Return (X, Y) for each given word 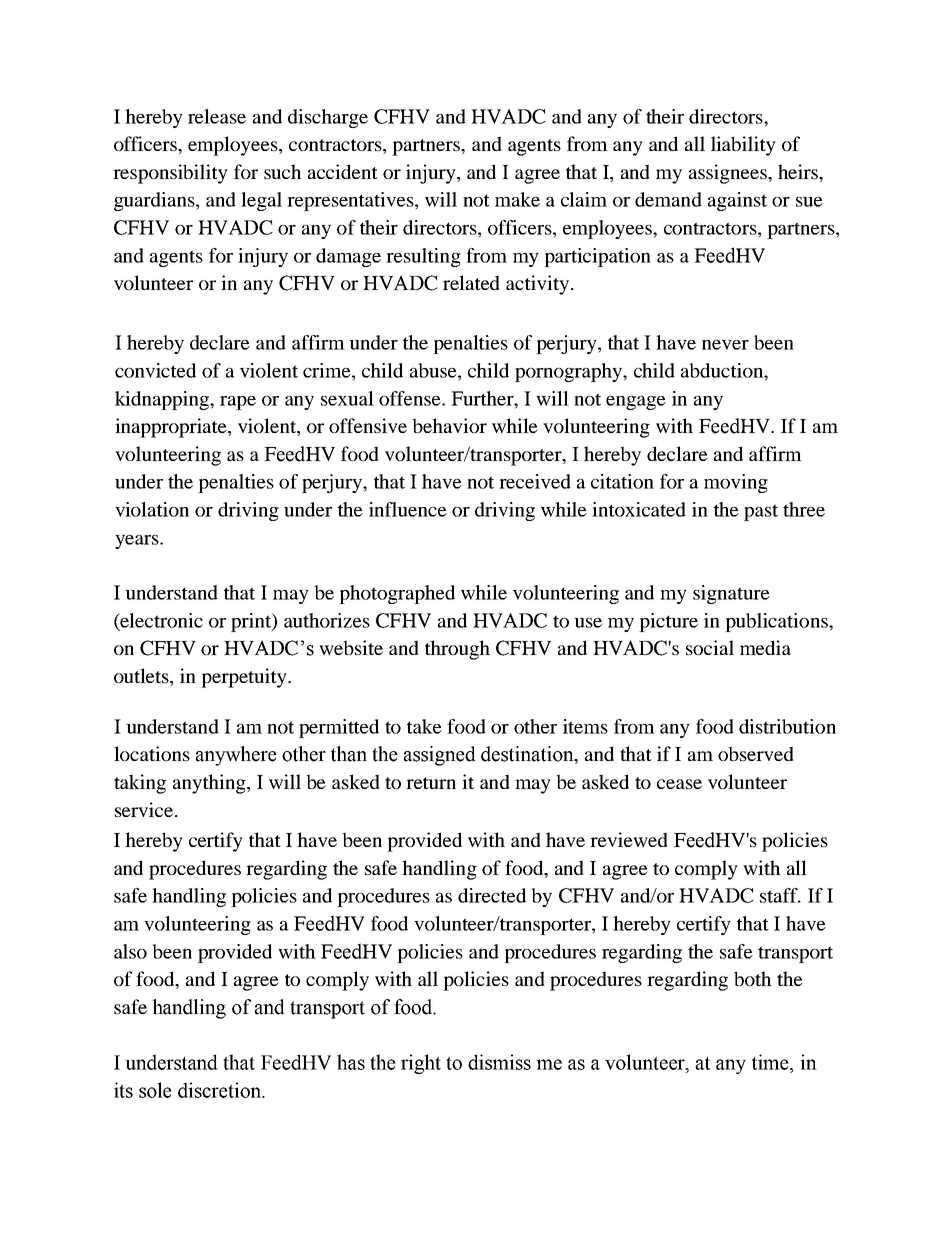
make (517, 199)
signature (731, 594)
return (431, 783)
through (457, 650)
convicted (155, 370)
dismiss (499, 1062)
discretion (220, 1090)
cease (679, 784)
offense (411, 398)
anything (210, 784)
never (725, 345)
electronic (160, 621)
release (217, 116)
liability (743, 146)
